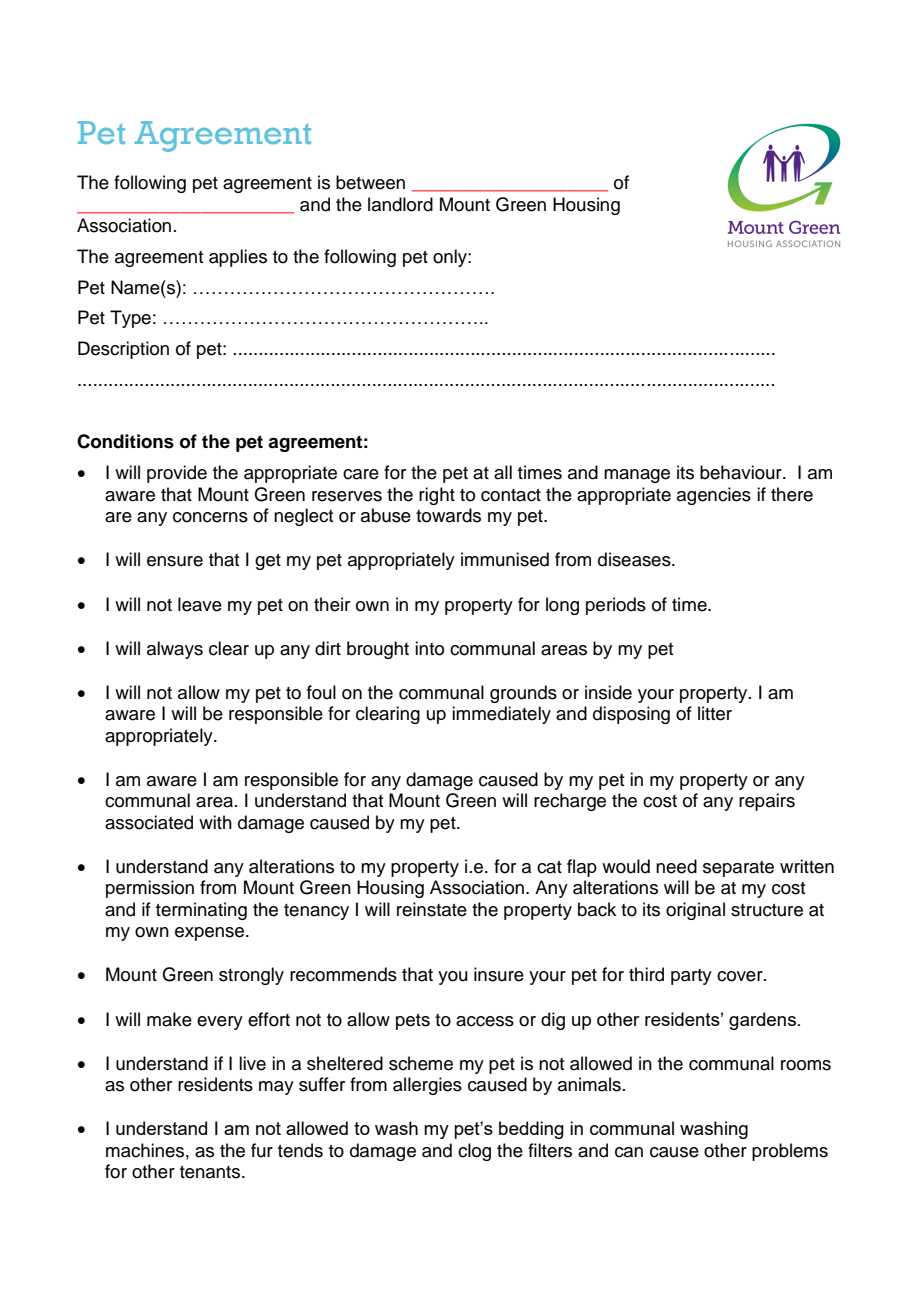 This page has height=1308, width=924. Describe the element at coordinates (429, 648) in the page. I see `into` at that location.
